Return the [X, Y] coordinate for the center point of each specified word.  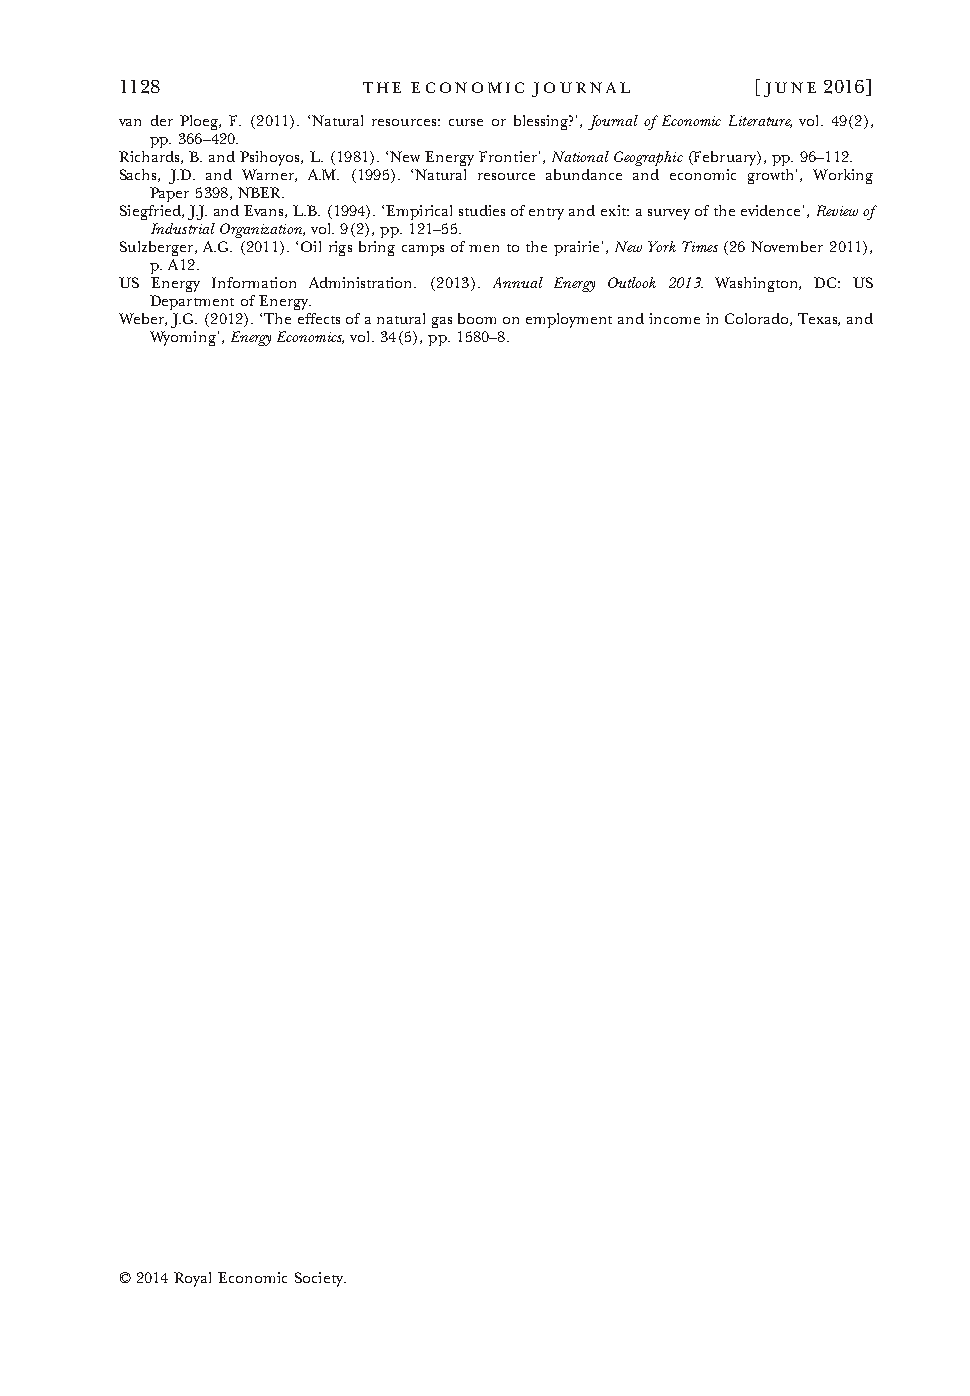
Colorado [758, 319]
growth [772, 176]
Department [192, 302]
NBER [261, 192]
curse [466, 122]
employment [569, 320]
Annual [518, 282]
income [674, 318]
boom [477, 318]
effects [319, 318]
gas [442, 322]
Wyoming [183, 338]
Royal [192, 1279]
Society [320, 1279]
